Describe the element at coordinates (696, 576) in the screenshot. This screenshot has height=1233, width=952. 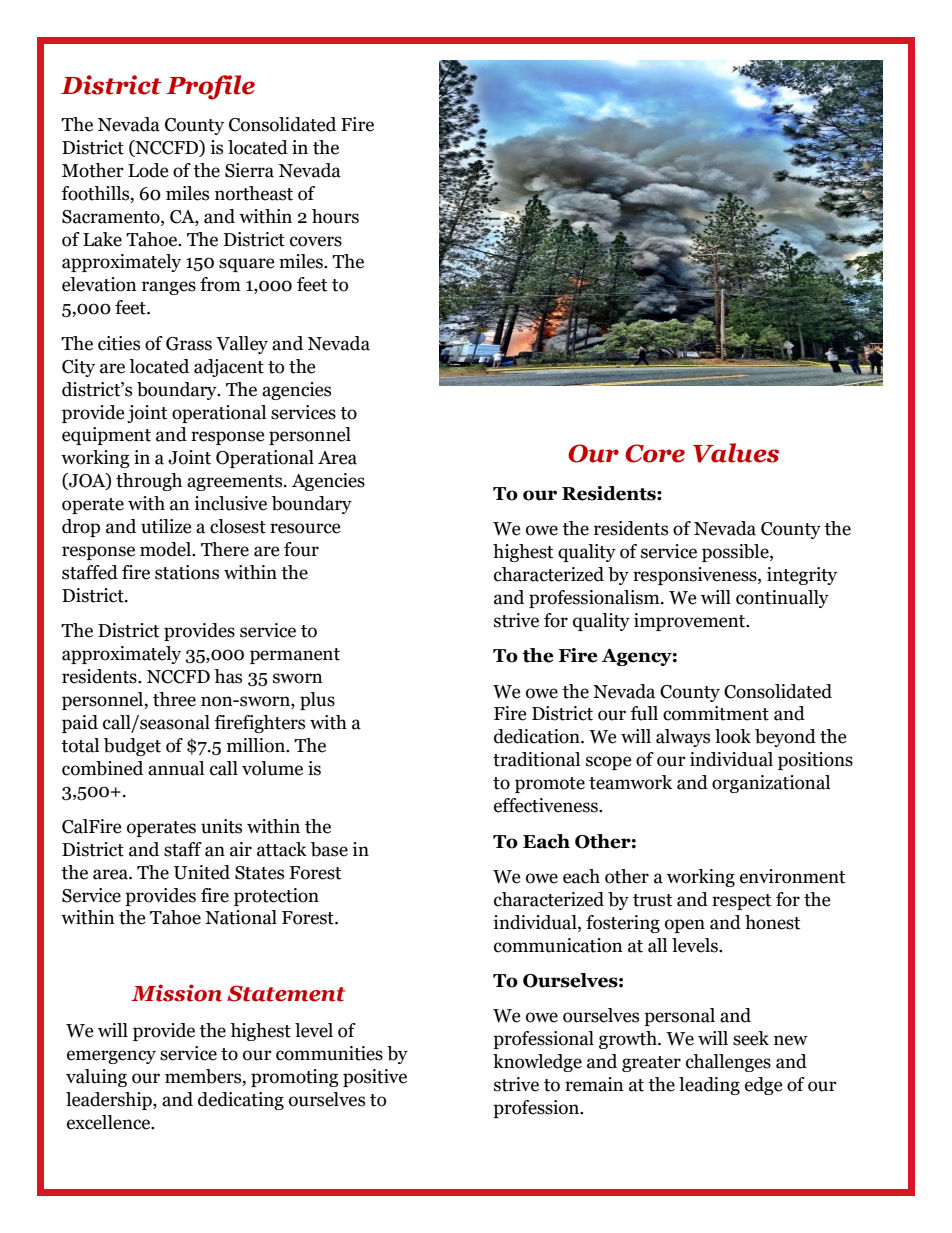
I see `responsiveness` at that location.
